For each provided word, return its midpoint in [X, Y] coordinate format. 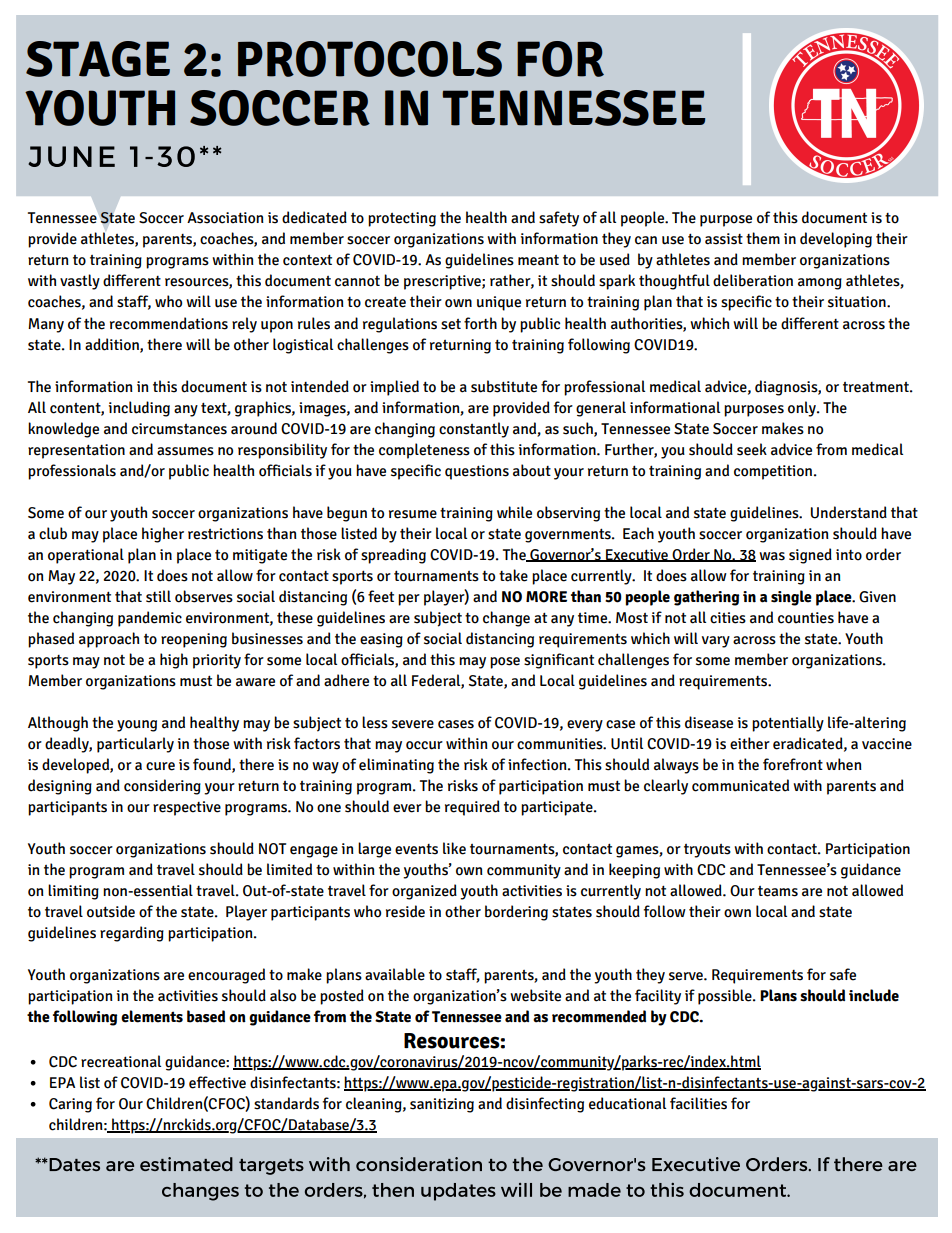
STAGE [98, 59]
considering [162, 787]
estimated [186, 1164]
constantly [474, 430]
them [763, 238]
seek [752, 449]
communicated [740, 785]
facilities [698, 1103]
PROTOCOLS [370, 59]
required [472, 808]
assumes [185, 451]
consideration [419, 1164]
